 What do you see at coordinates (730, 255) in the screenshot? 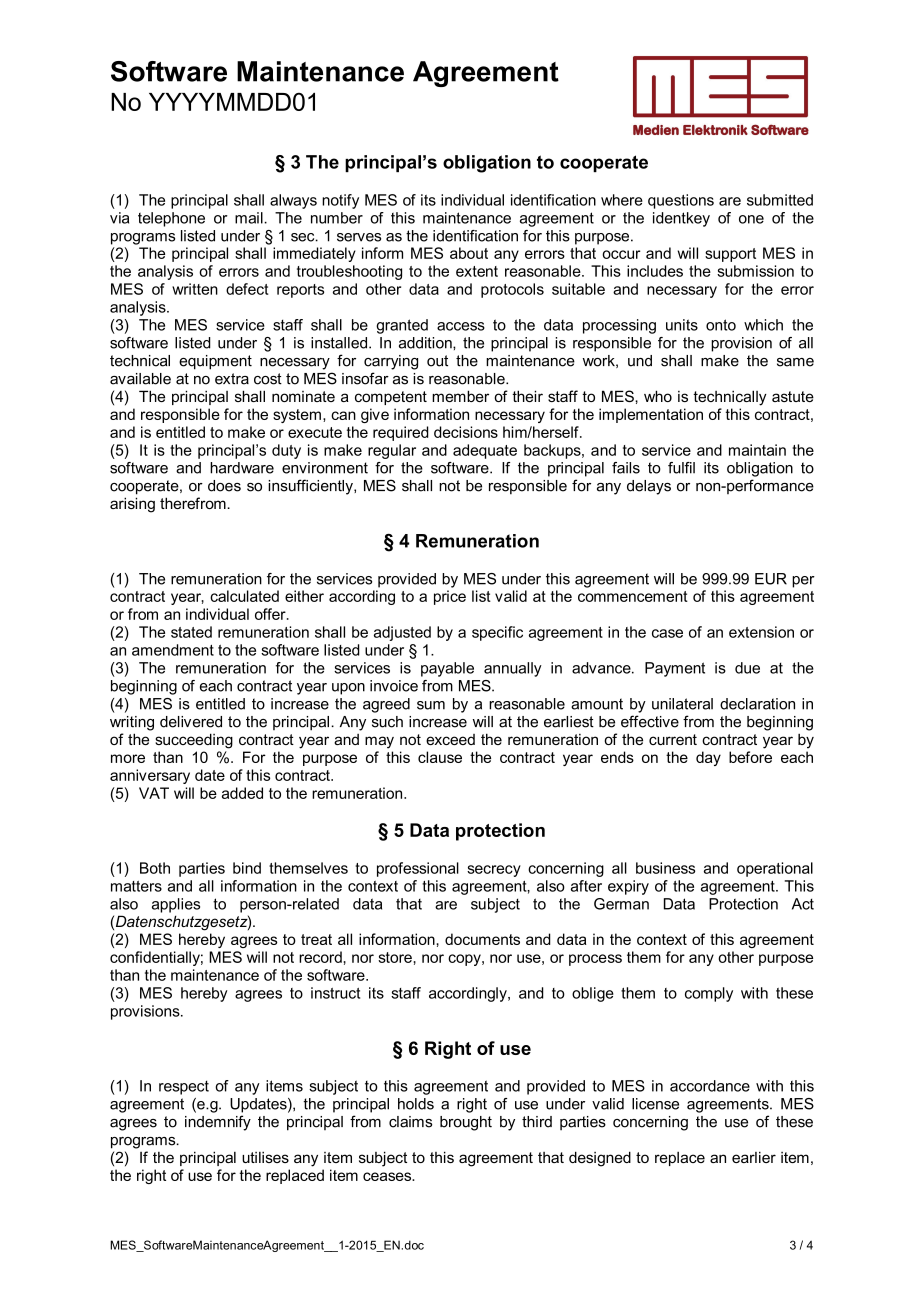
I see `support` at bounding box center [730, 255].
